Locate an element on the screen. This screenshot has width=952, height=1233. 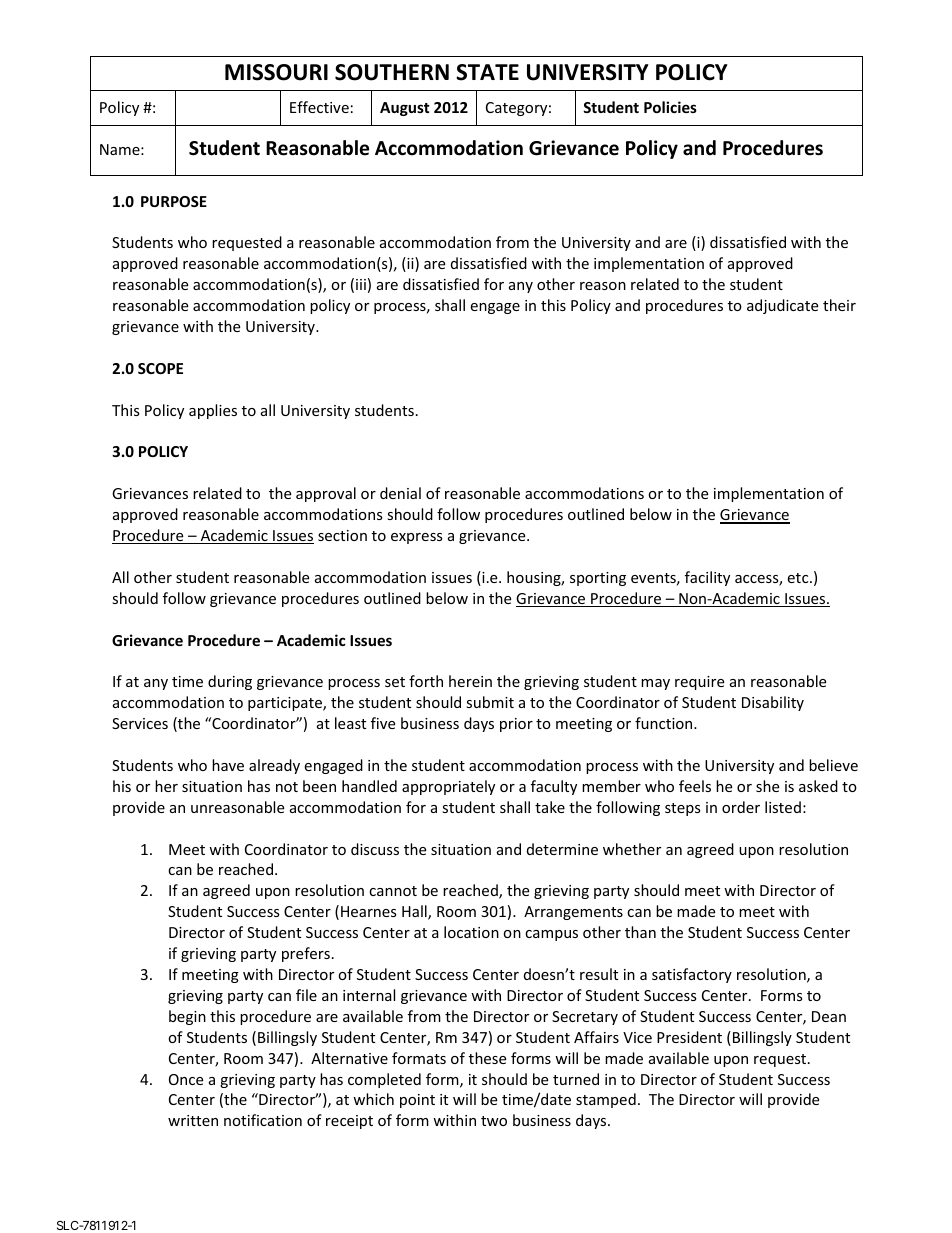
etc is located at coordinates (799, 578).
